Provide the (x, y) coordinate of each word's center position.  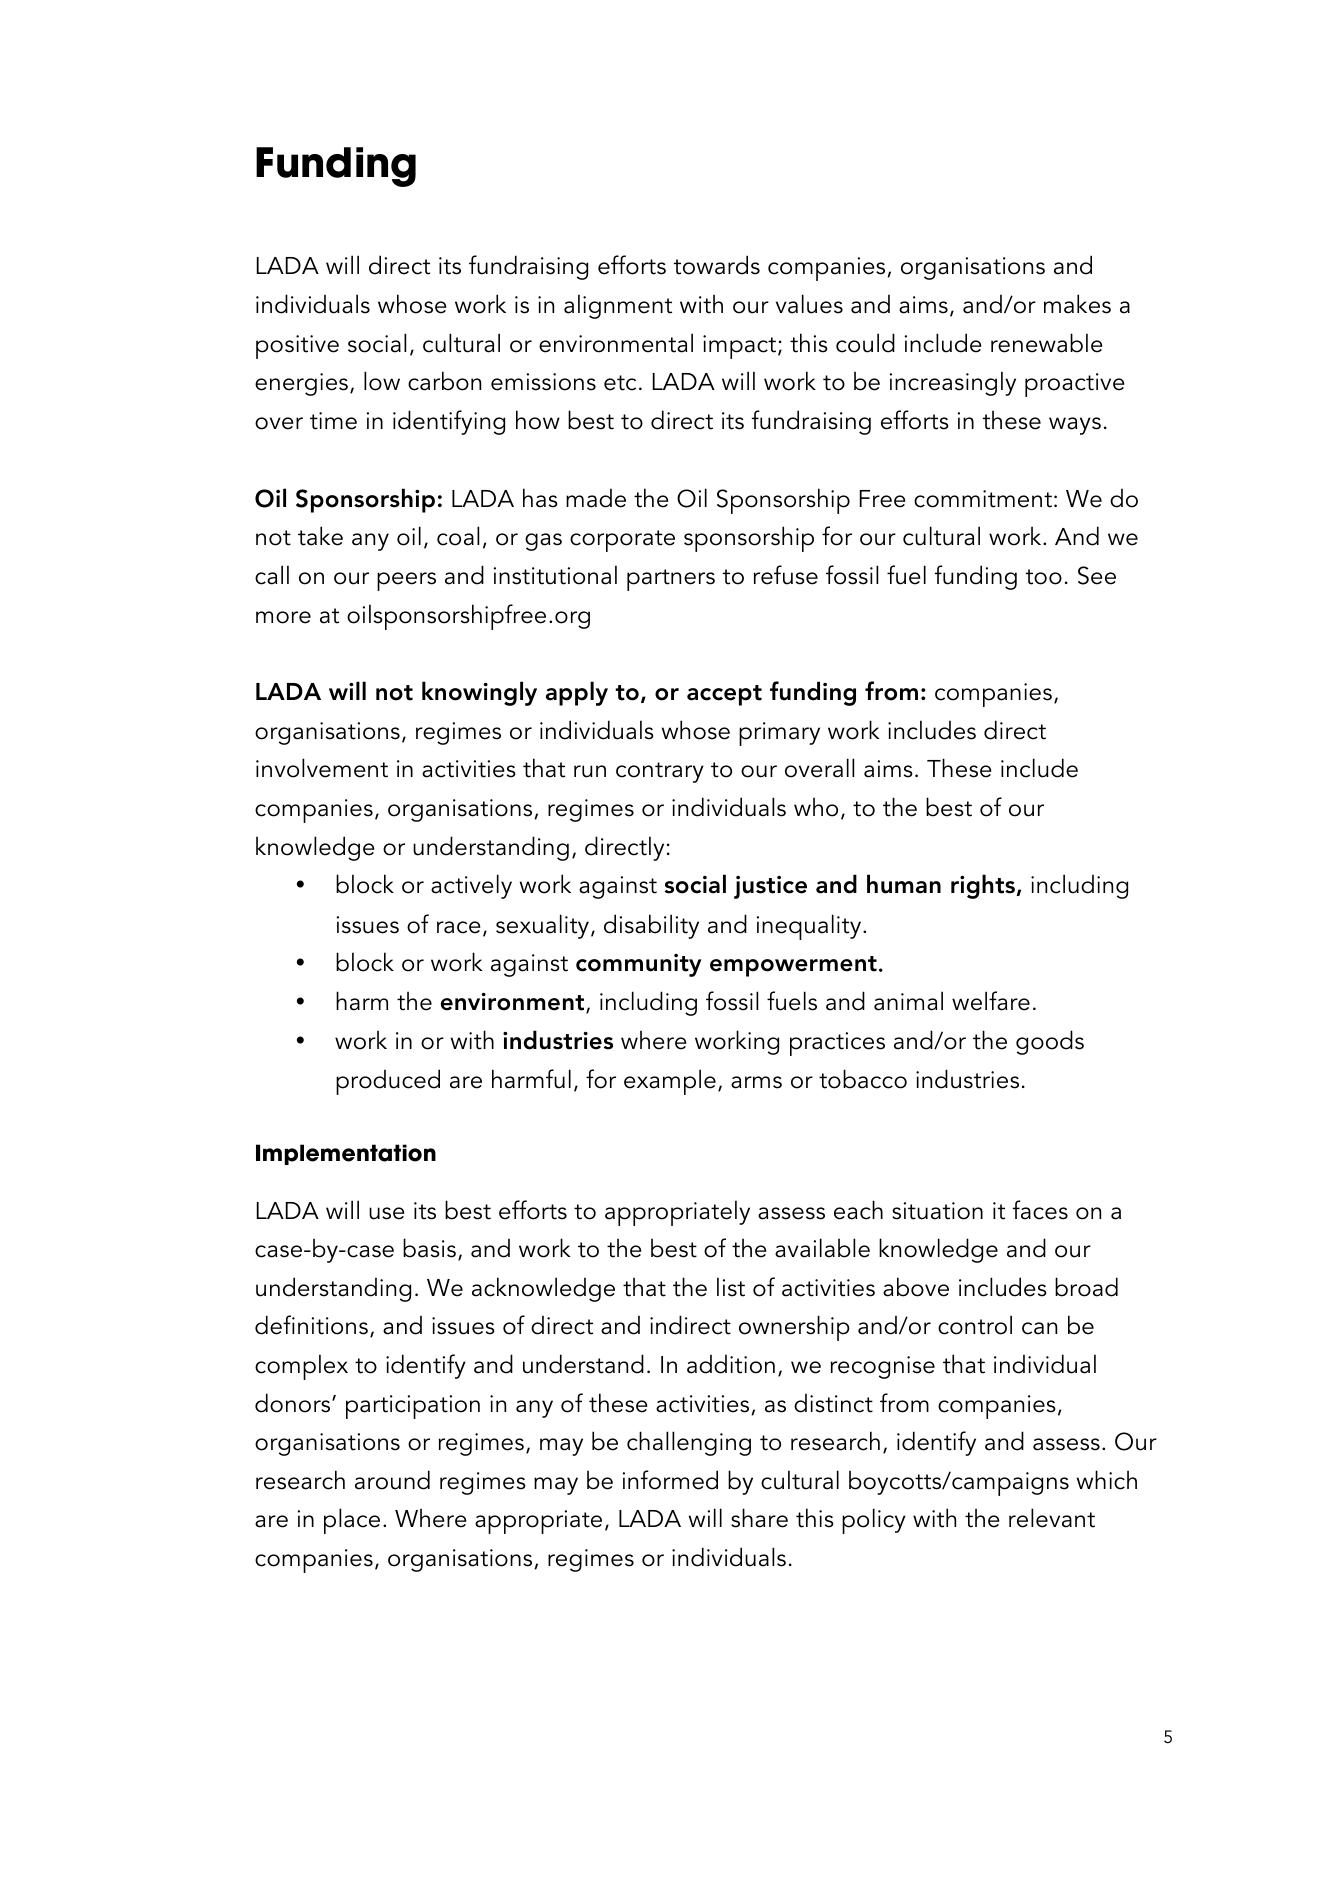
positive (297, 347)
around (392, 1480)
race (459, 927)
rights (984, 886)
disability (651, 926)
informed (670, 1480)
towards (717, 265)
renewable (1047, 343)
